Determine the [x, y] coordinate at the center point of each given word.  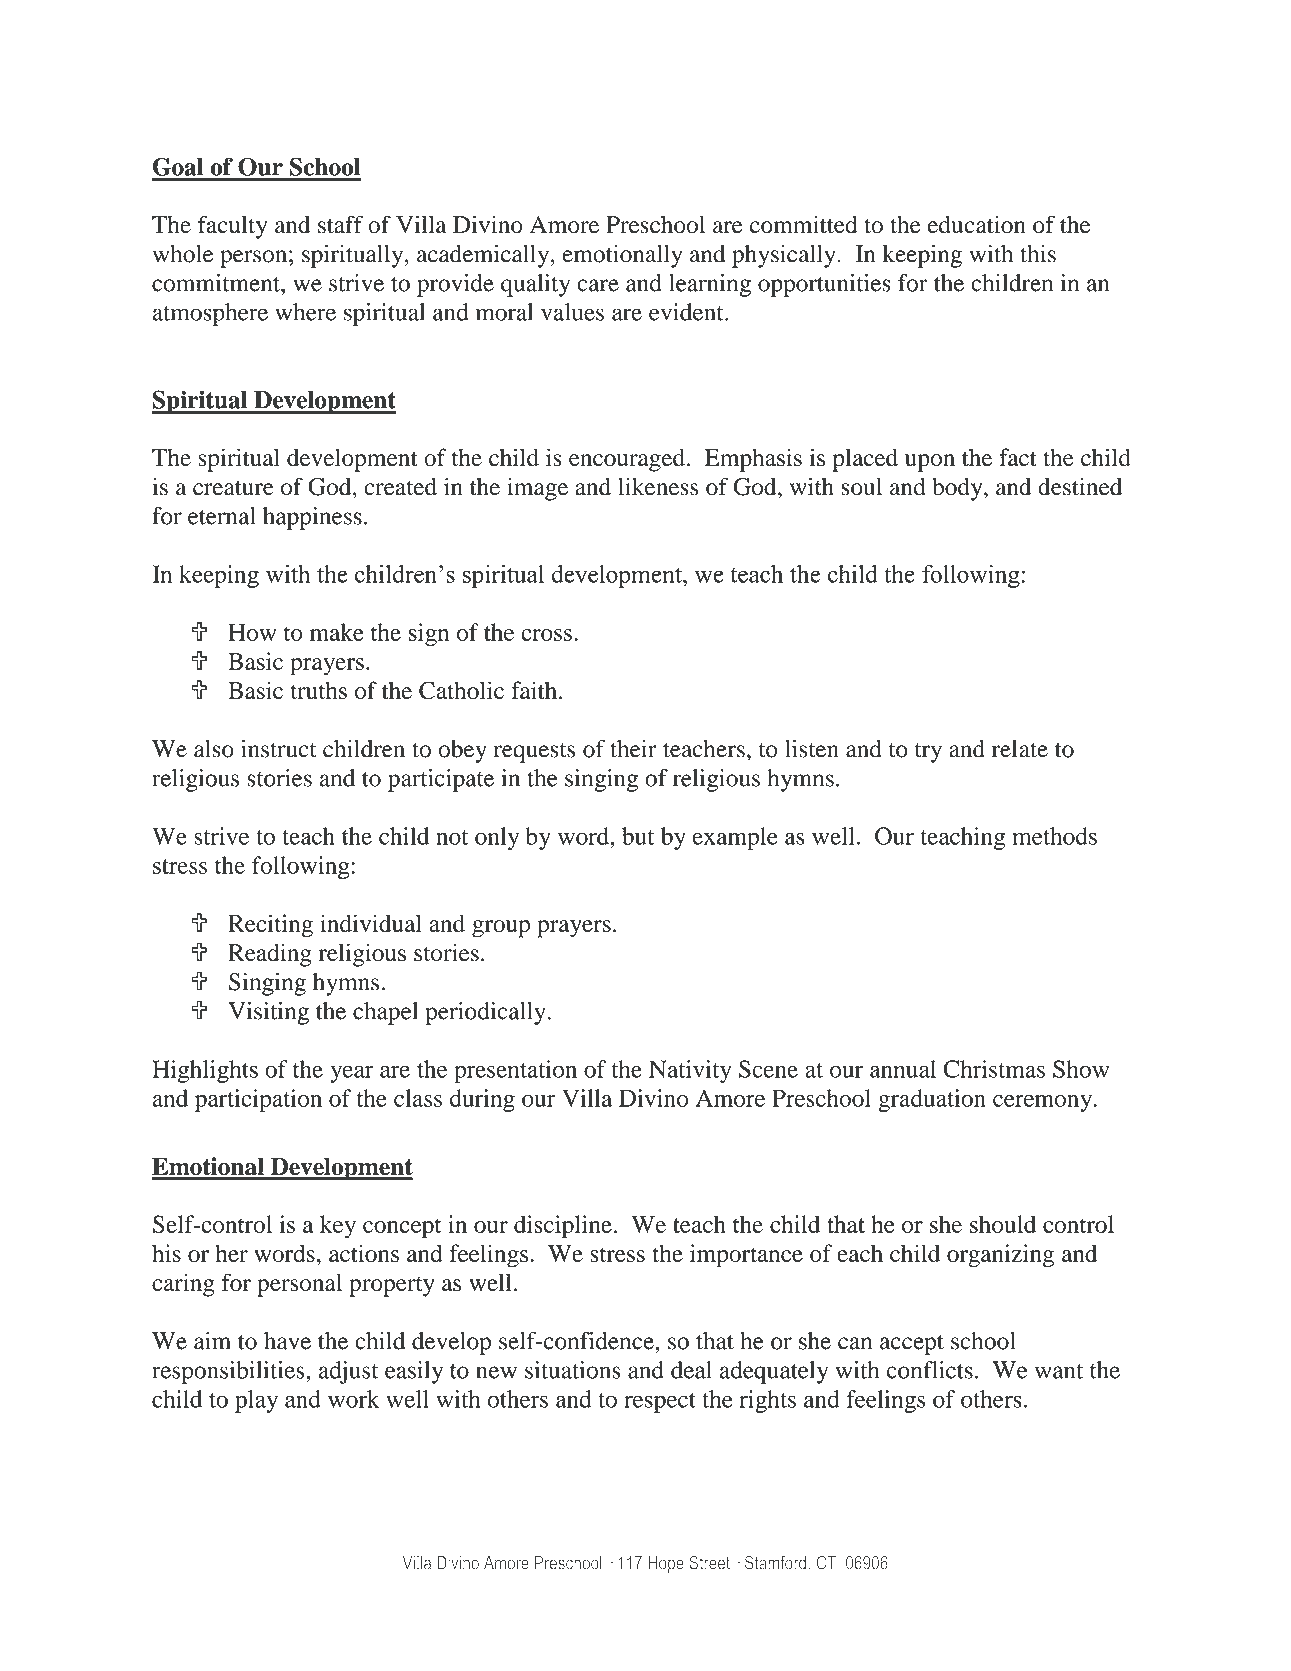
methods [1054, 836]
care [598, 285]
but [638, 836]
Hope [666, 1564]
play [256, 1401]
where [305, 312]
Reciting [270, 926]
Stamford [775, 1563]
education [977, 224]
